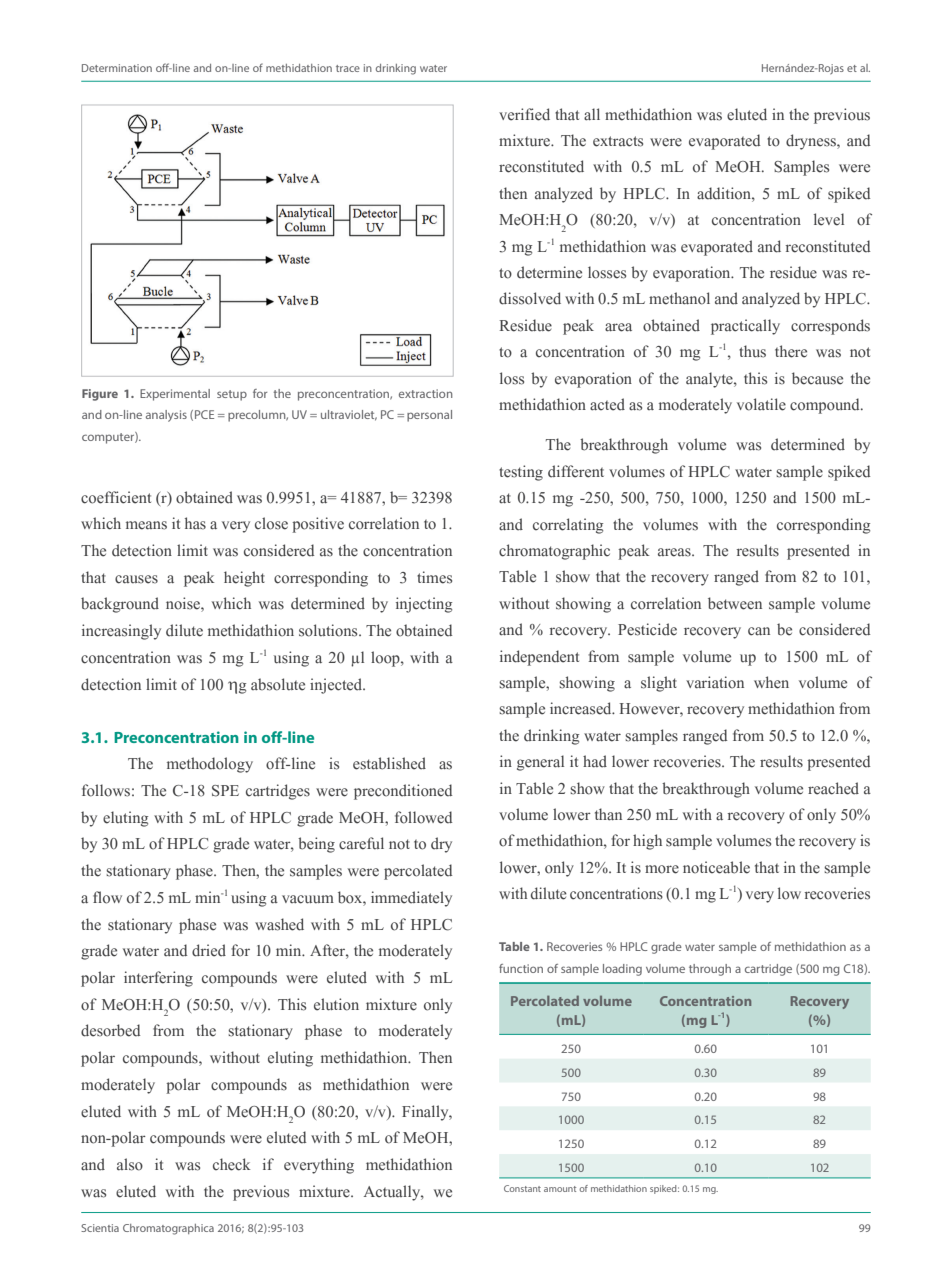 The height and width of the document is (1278, 952). I want to click on dryness, so click(812, 142).
